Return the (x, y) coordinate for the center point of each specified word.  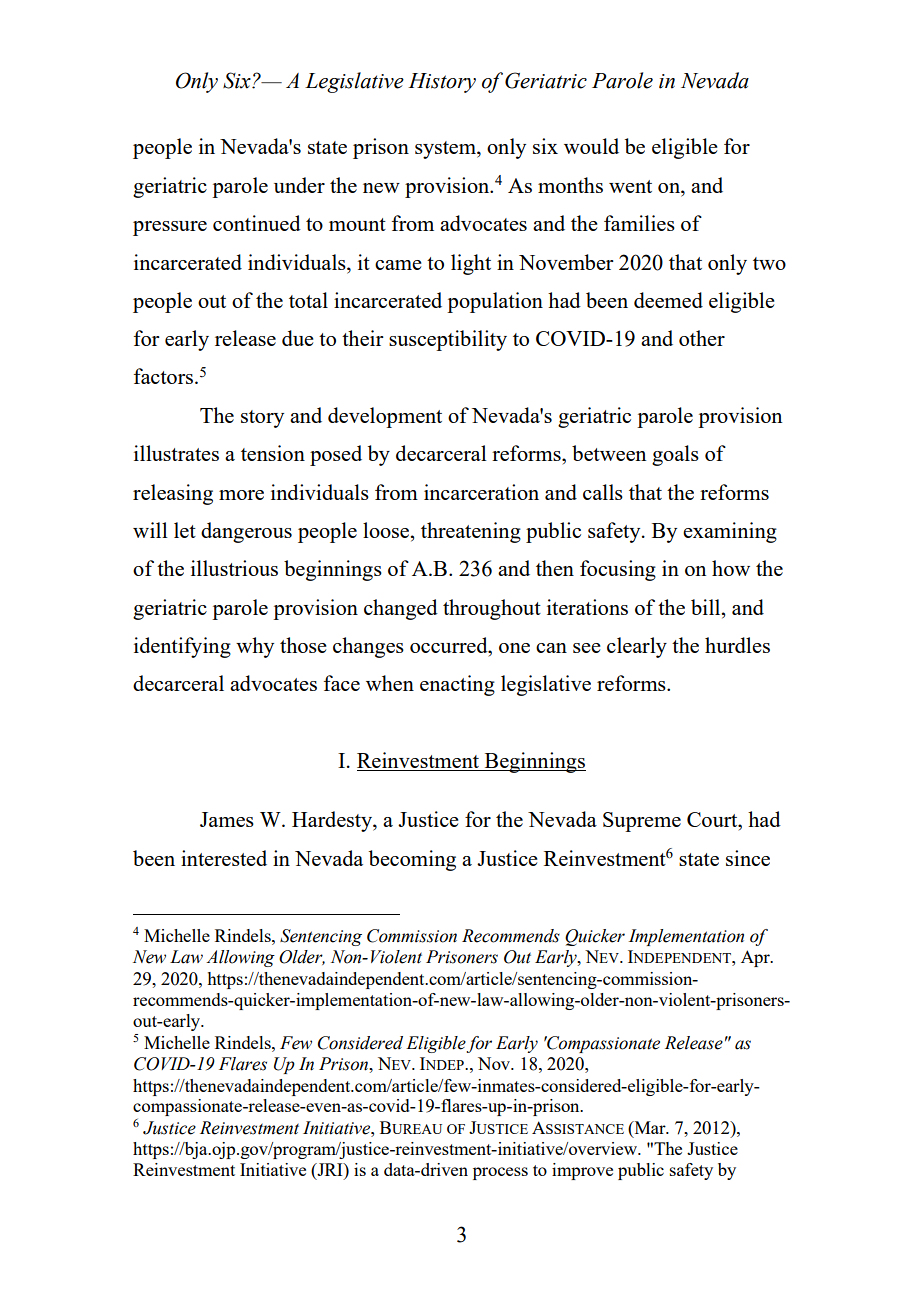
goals (675, 455)
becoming (412, 860)
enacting (457, 685)
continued (257, 223)
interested (224, 858)
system (446, 150)
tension (273, 453)
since (748, 858)
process (500, 1173)
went (630, 186)
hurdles (737, 645)
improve (582, 1171)
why (255, 647)
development (385, 417)
